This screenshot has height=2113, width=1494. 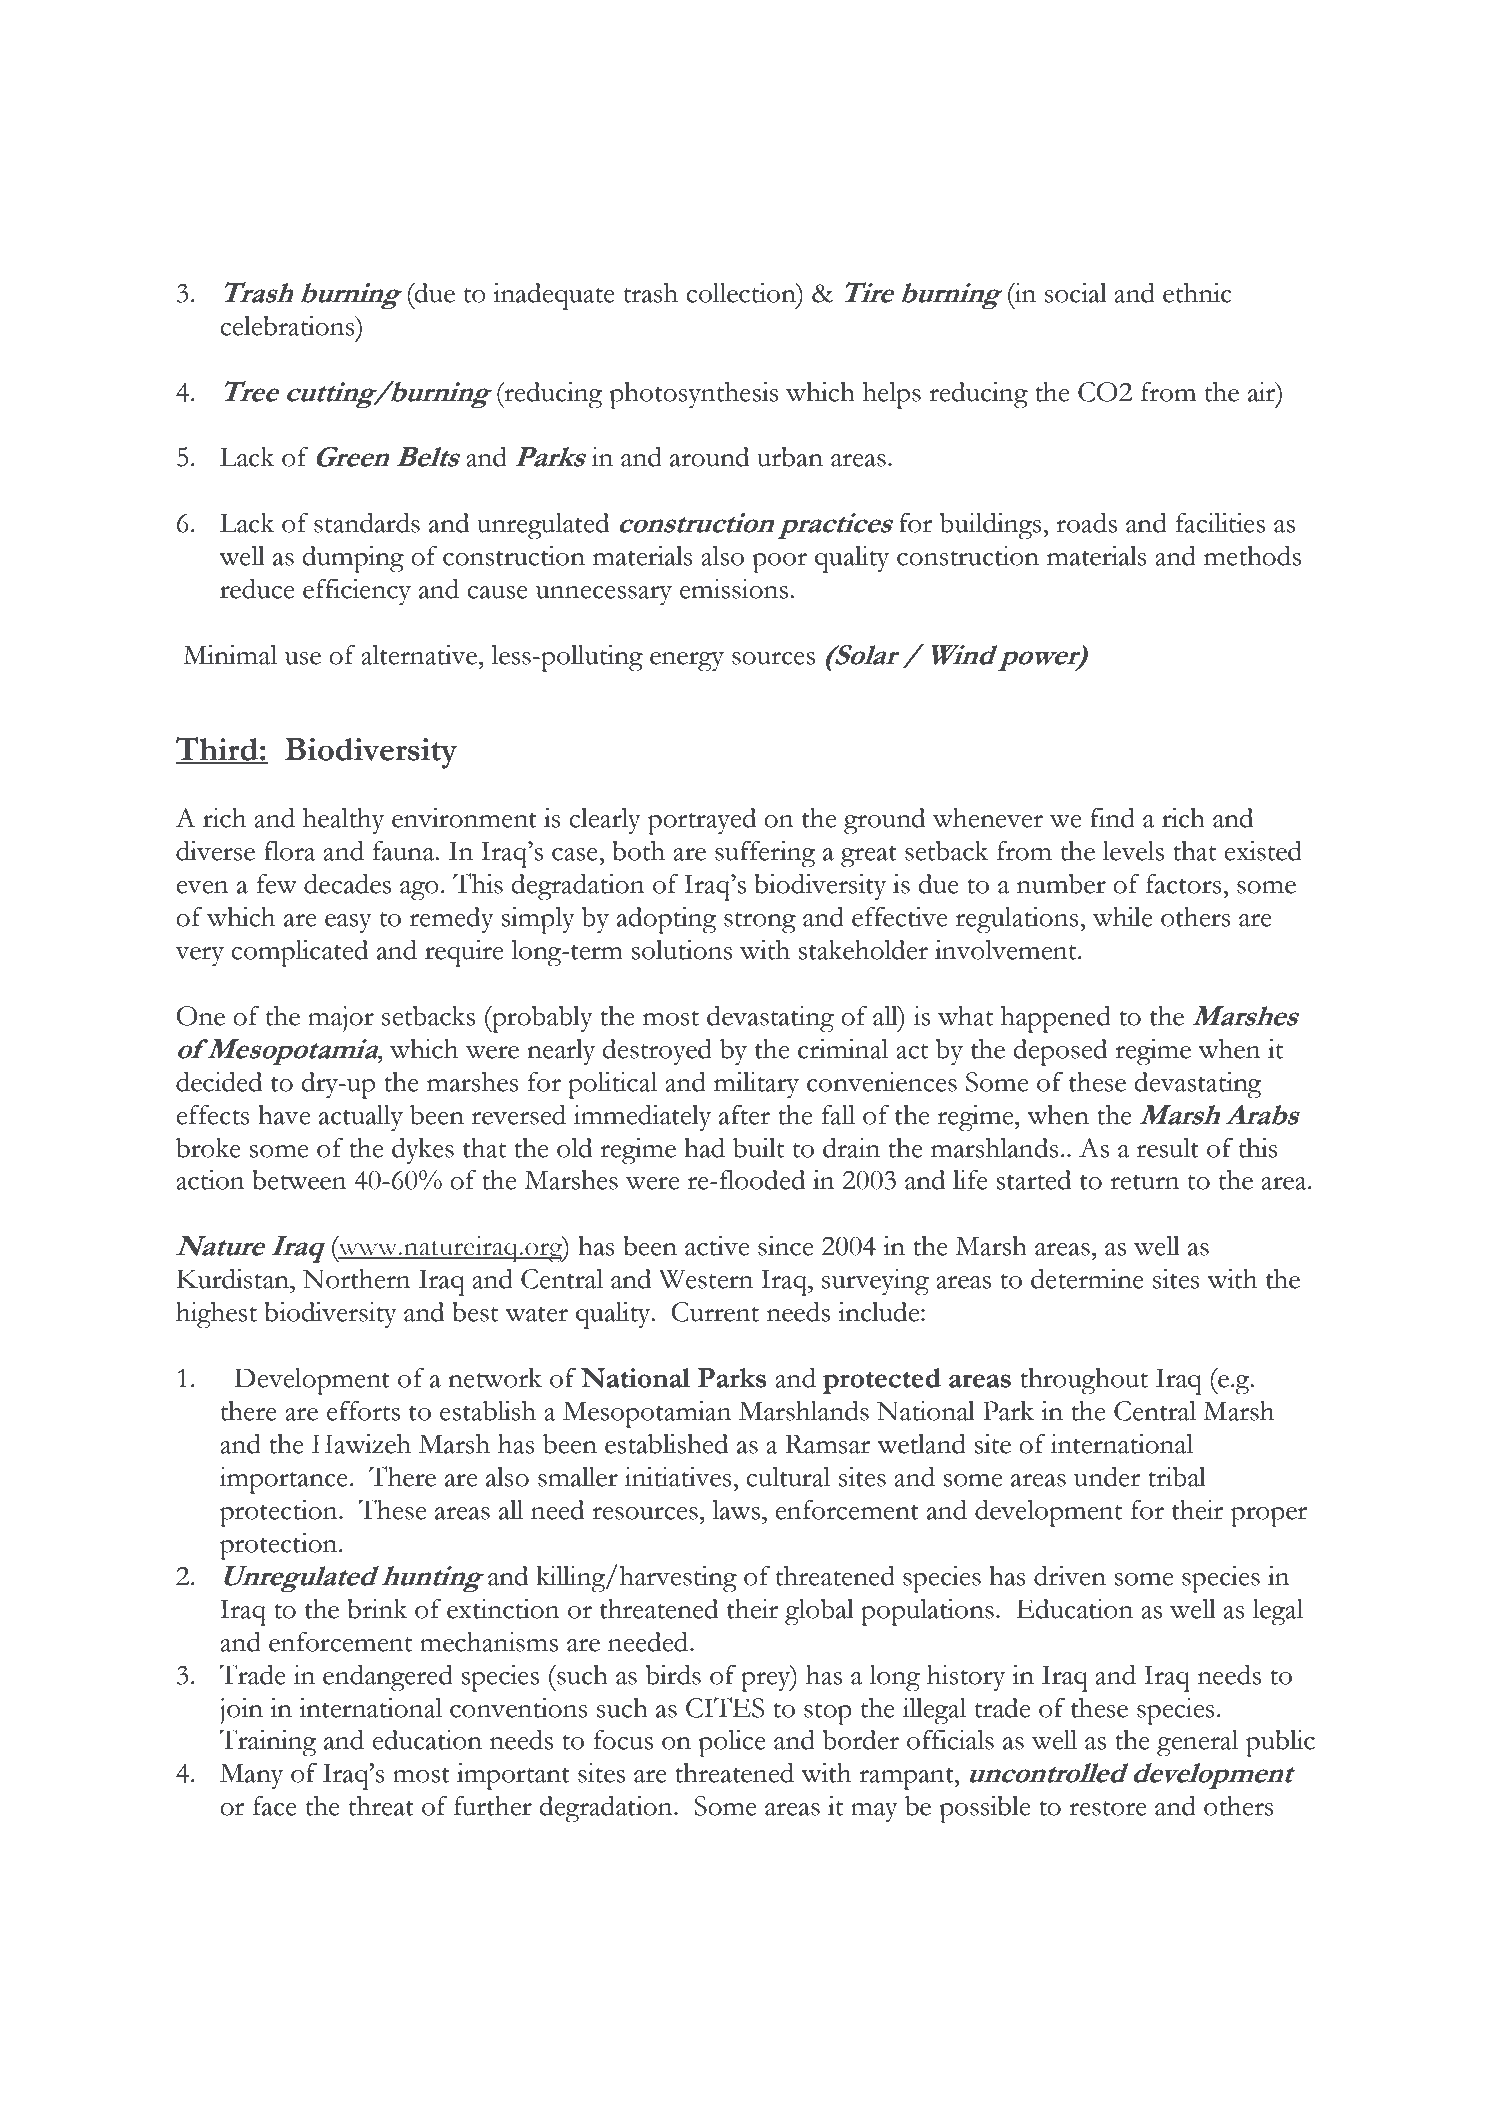 What do you see at coordinates (687, 662) in the screenshot?
I see `energy` at bounding box center [687, 662].
